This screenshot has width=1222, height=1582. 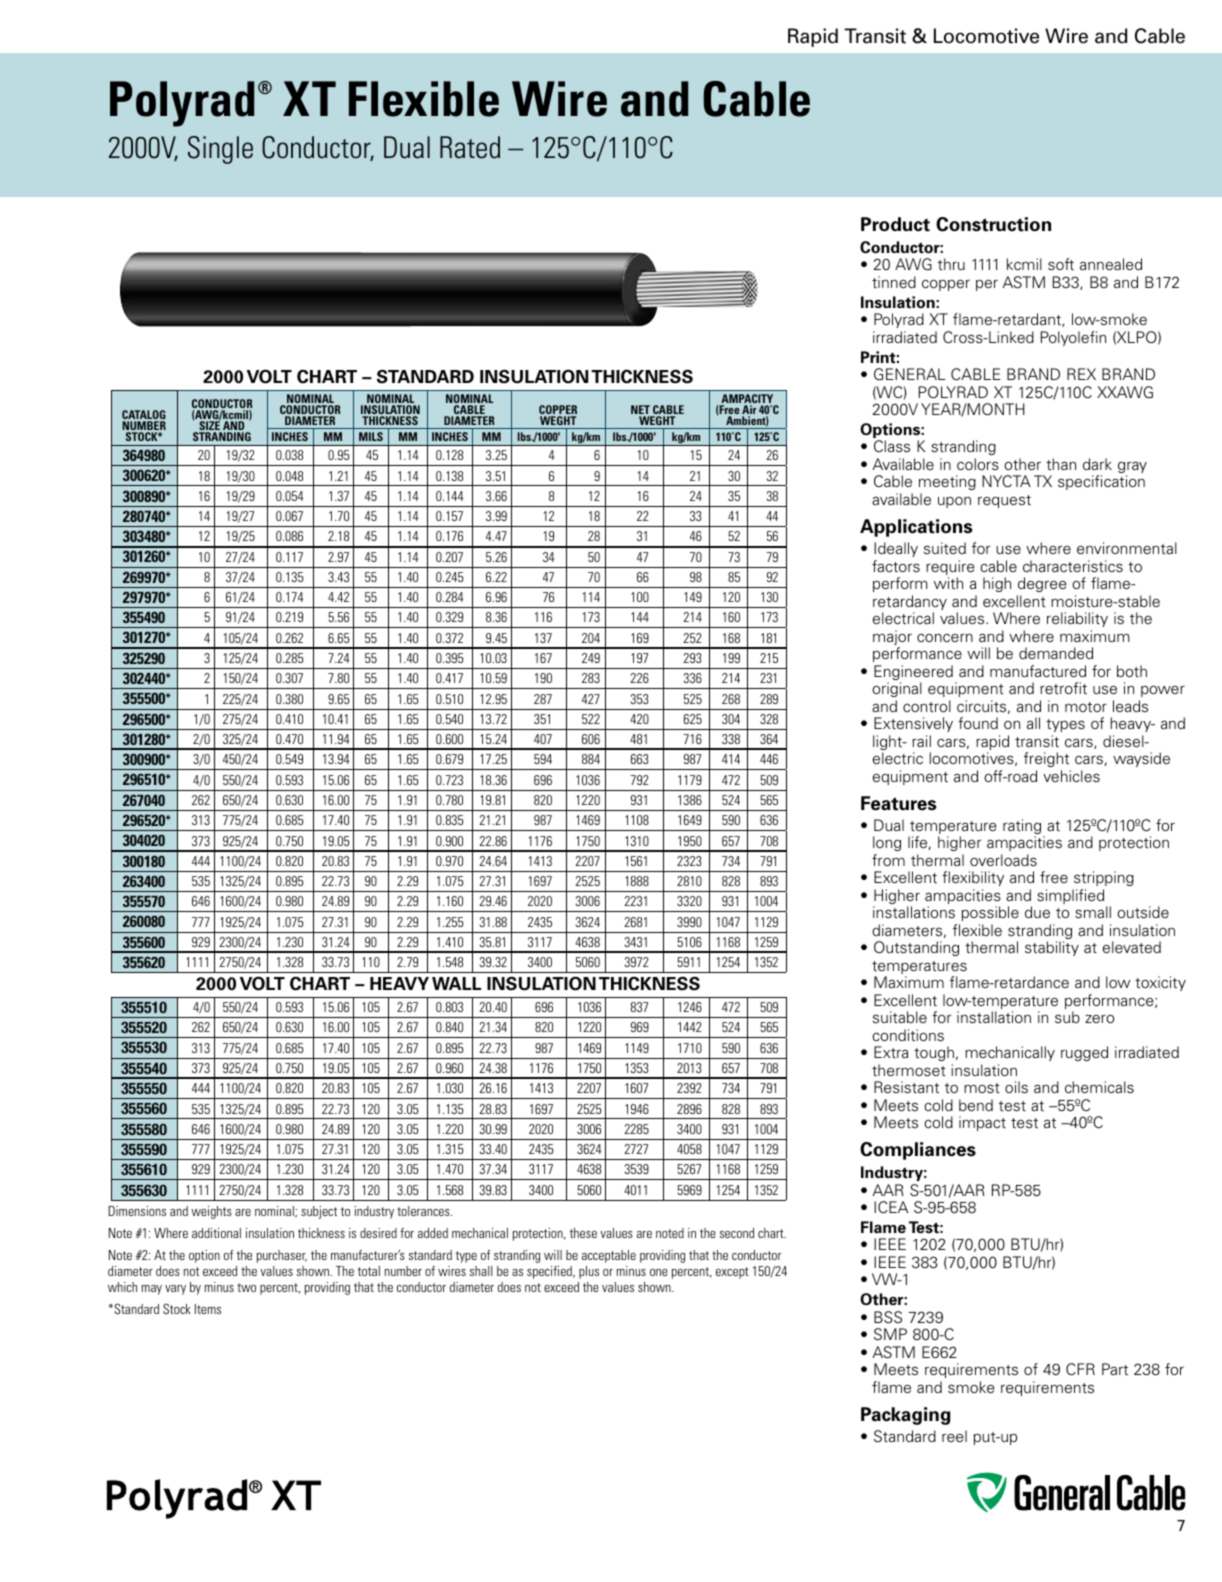 What do you see at coordinates (888, 860) in the screenshot?
I see `from` at bounding box center [888, 860].
